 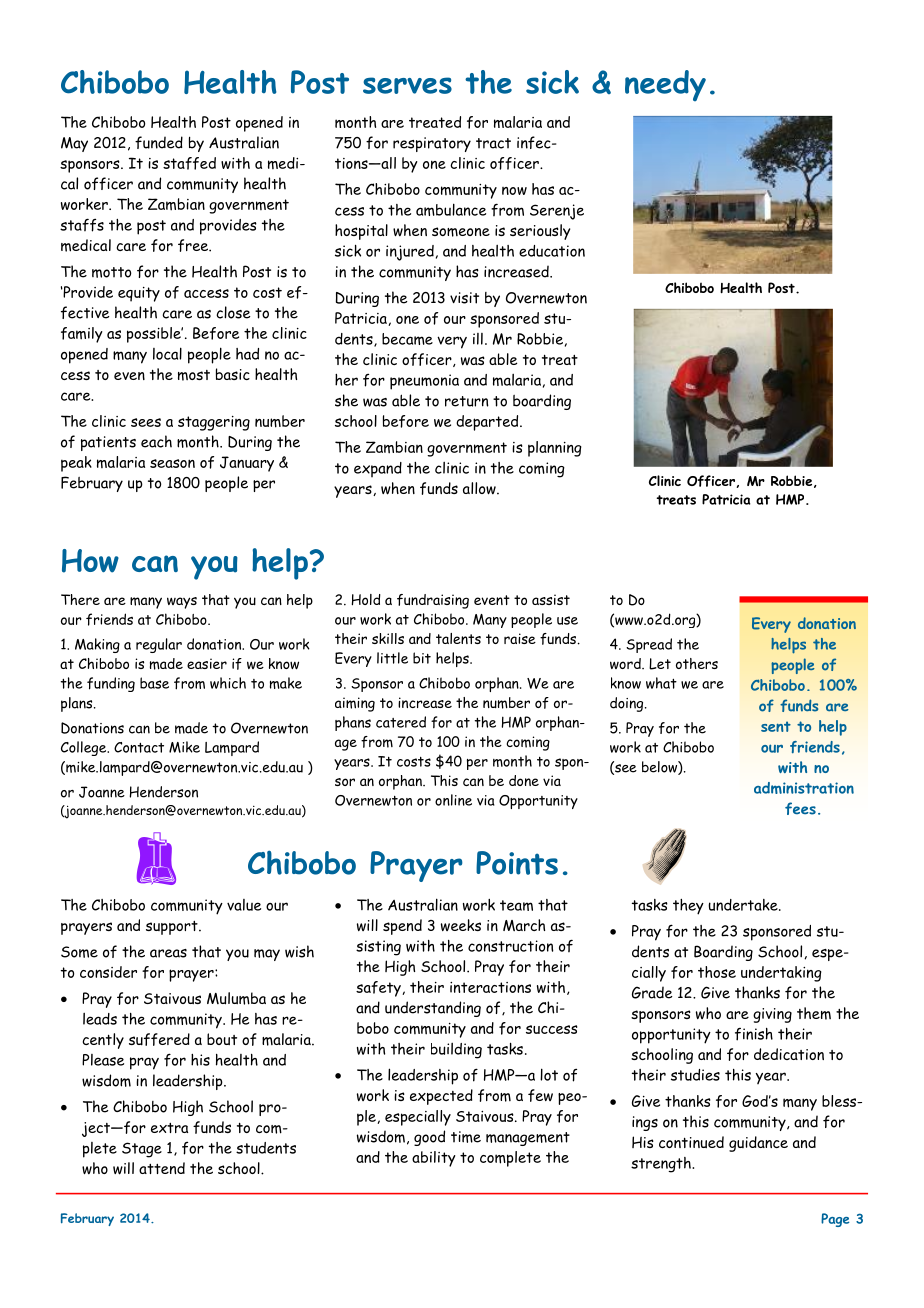 What do you see at coordinates (458, 638) in the document?
I see `talents` at bounding box center [458, 638].
